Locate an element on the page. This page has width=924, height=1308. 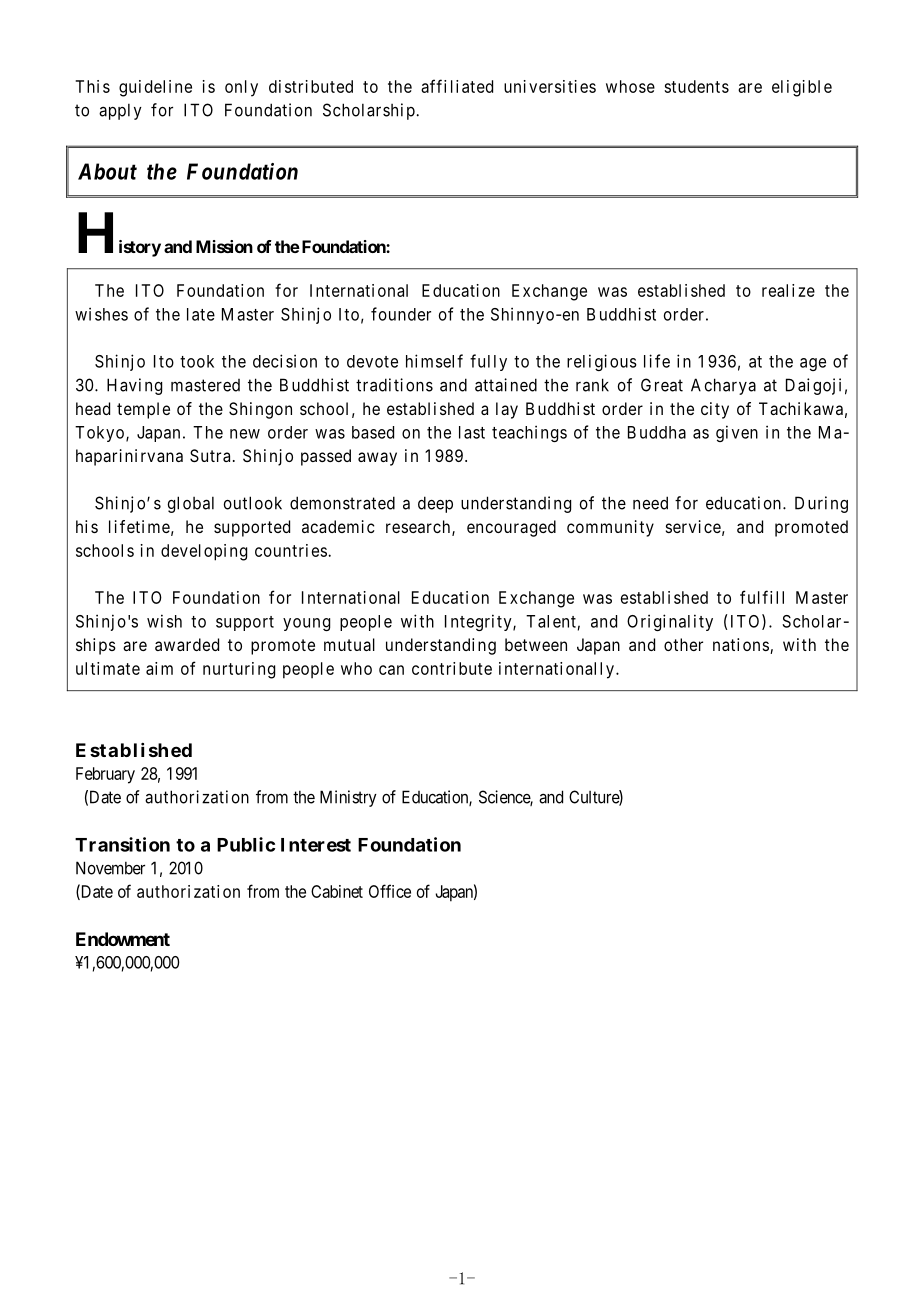
Office is located at coordinates (390, 891).
